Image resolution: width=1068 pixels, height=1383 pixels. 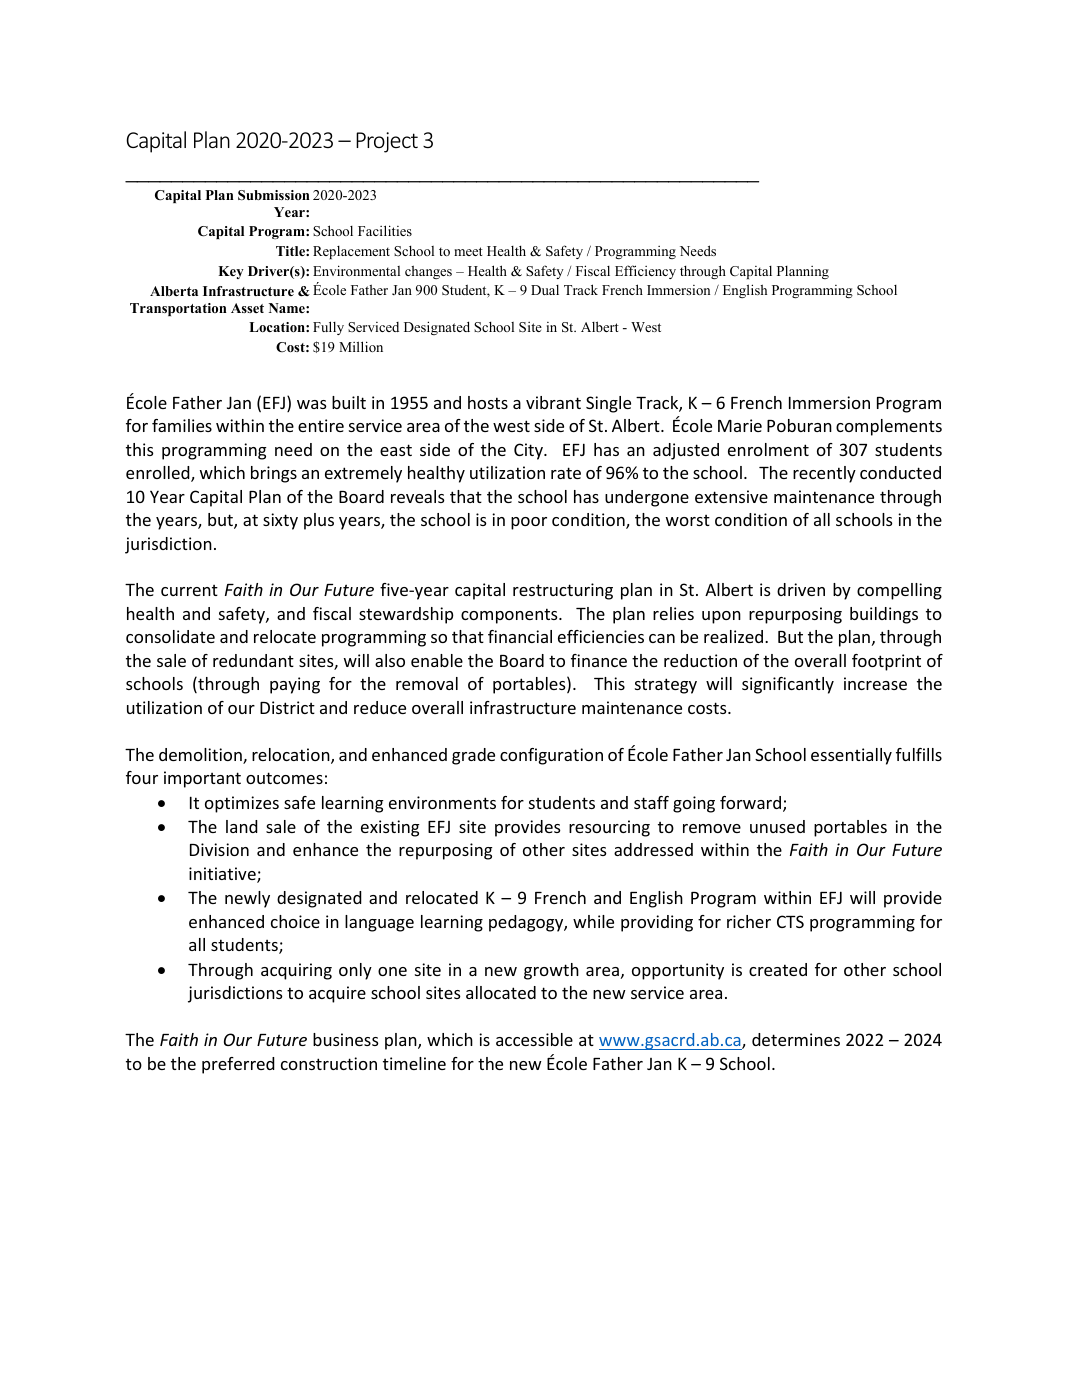 What do you see at coordinates (468, 251) in the page?
I see `meet` at bounding box center [468, 251].
